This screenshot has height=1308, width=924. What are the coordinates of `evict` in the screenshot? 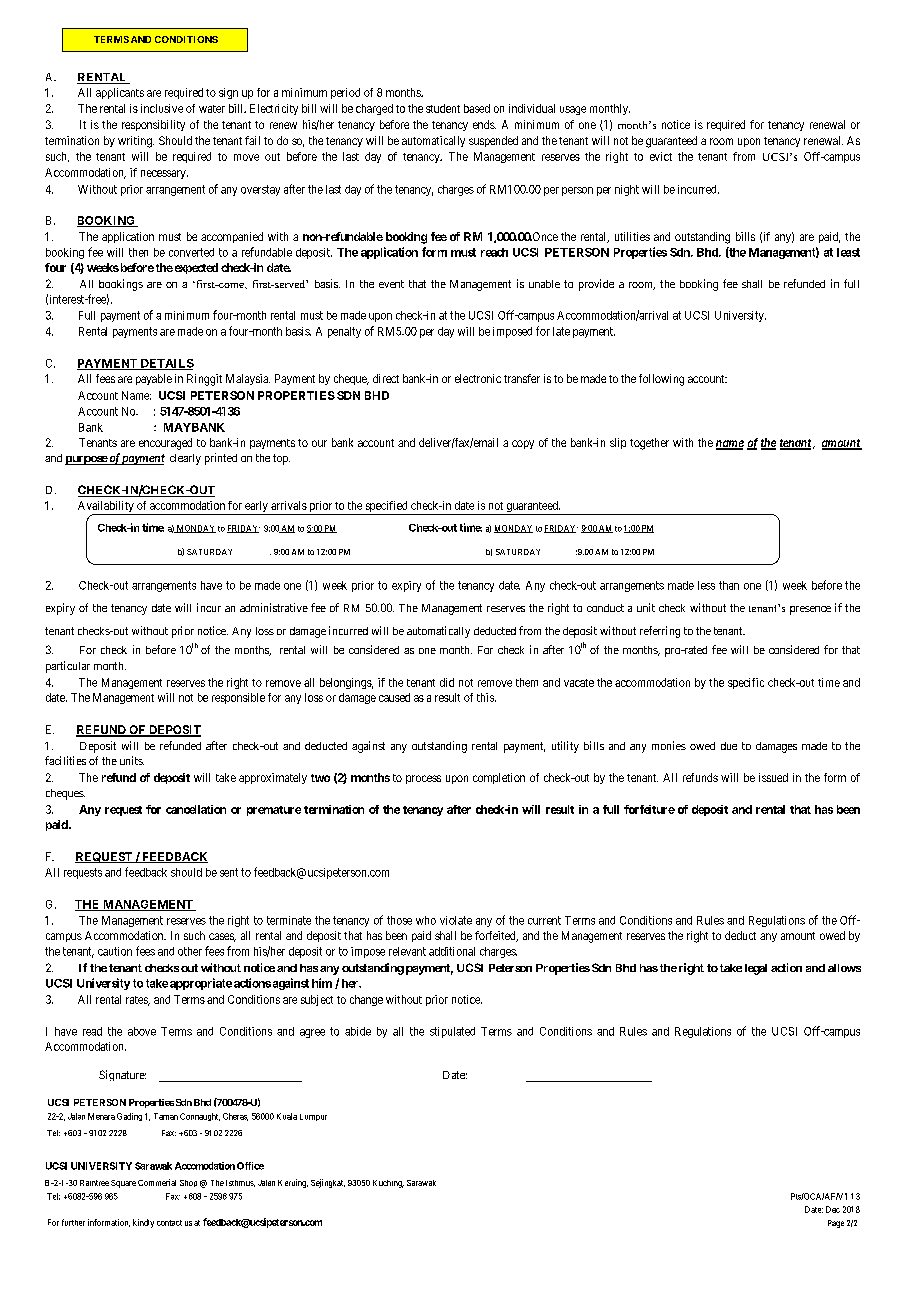 It's located at (661, 156).
